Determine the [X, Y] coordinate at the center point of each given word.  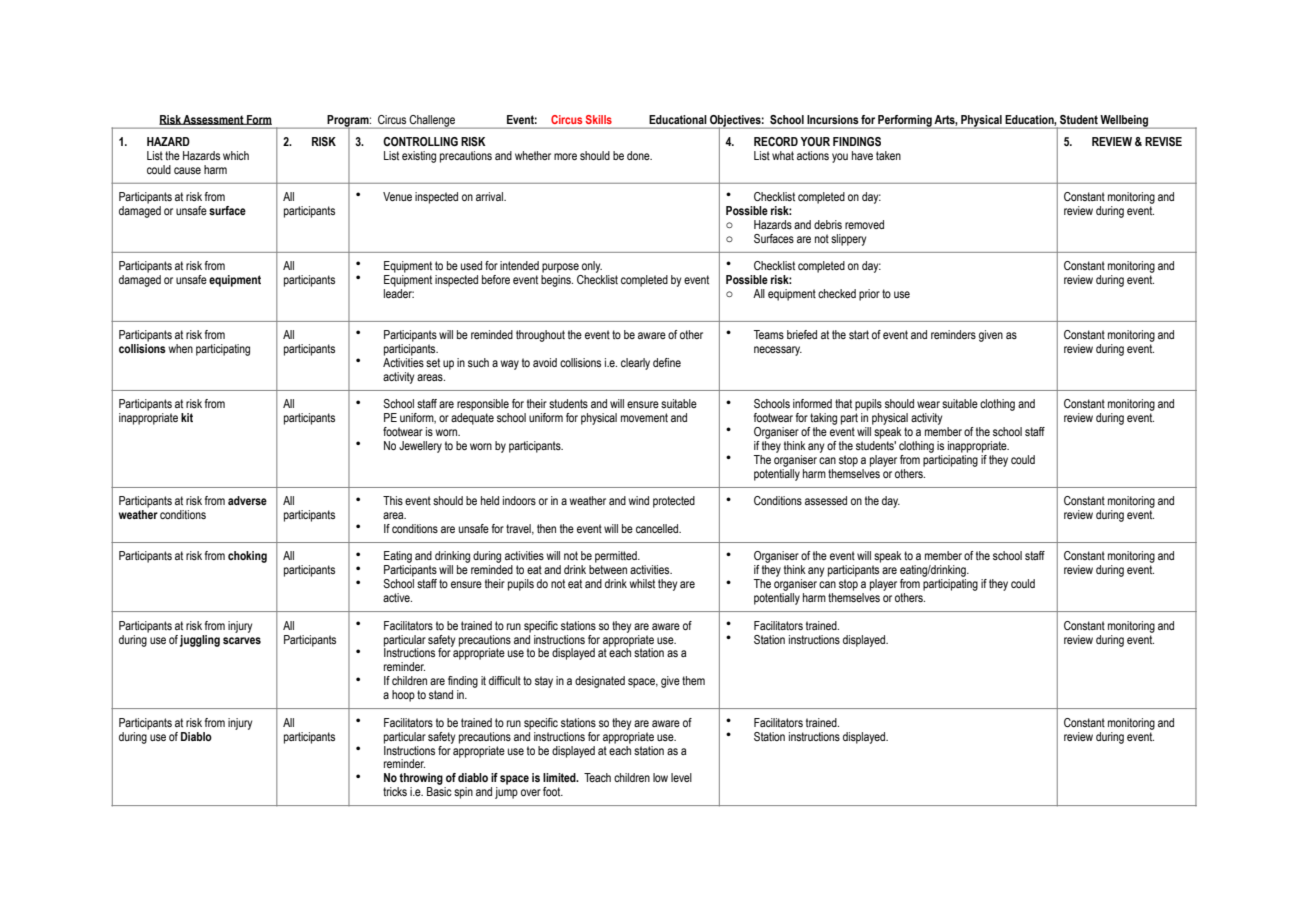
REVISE [1163, 141]
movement [644, 417]
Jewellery [420, 447]
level [681, 777]
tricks [395, 791]
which [236, 155]
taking [823, 419]
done [639, 155]
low [660, 777]
